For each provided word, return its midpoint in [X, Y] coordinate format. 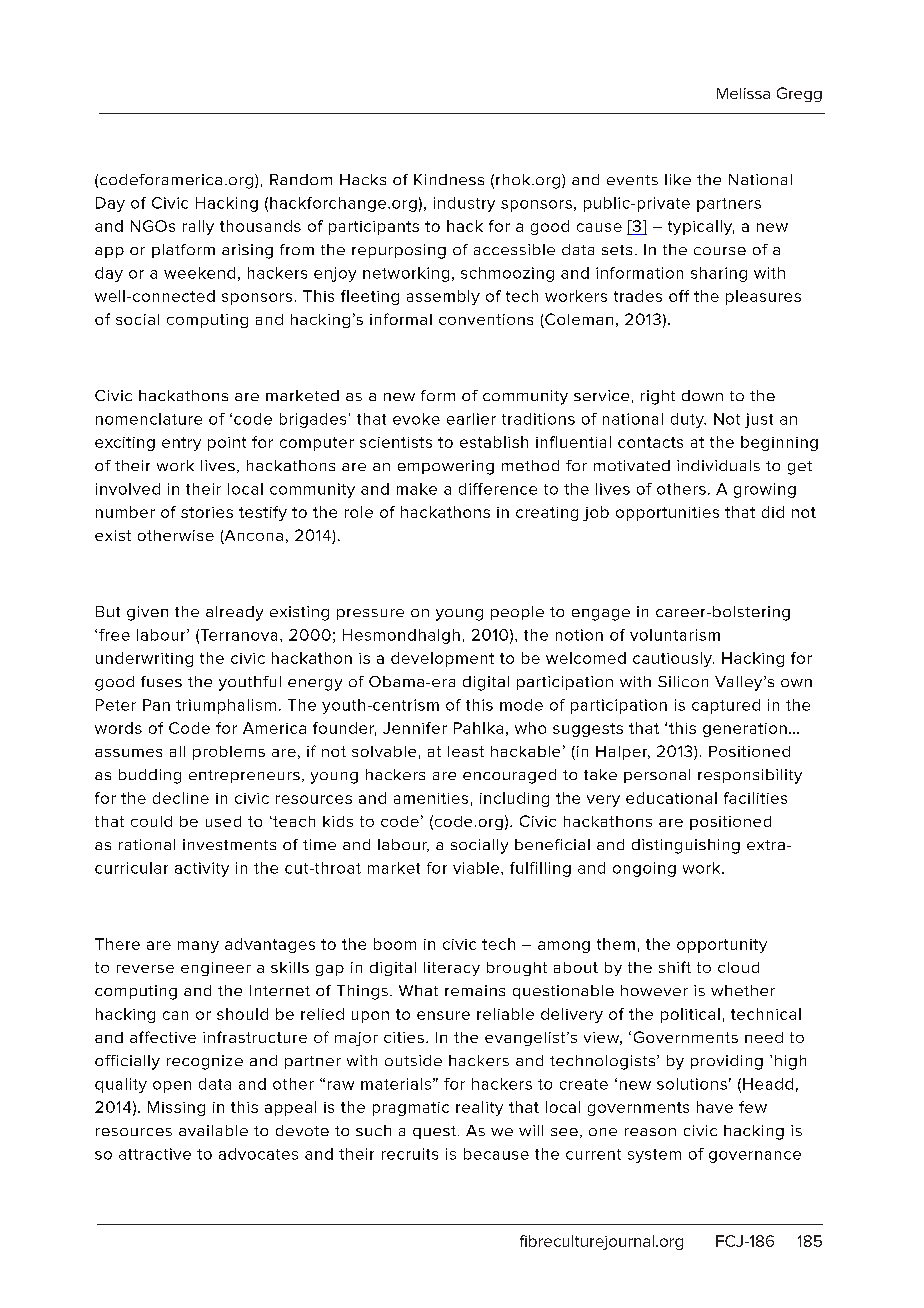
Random [301, 179]
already [234, 613]
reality [479, 1108]
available [213, 1130]
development [442, 659]
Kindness [449, 179]
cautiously [673, 659]
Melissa [743, 93]
